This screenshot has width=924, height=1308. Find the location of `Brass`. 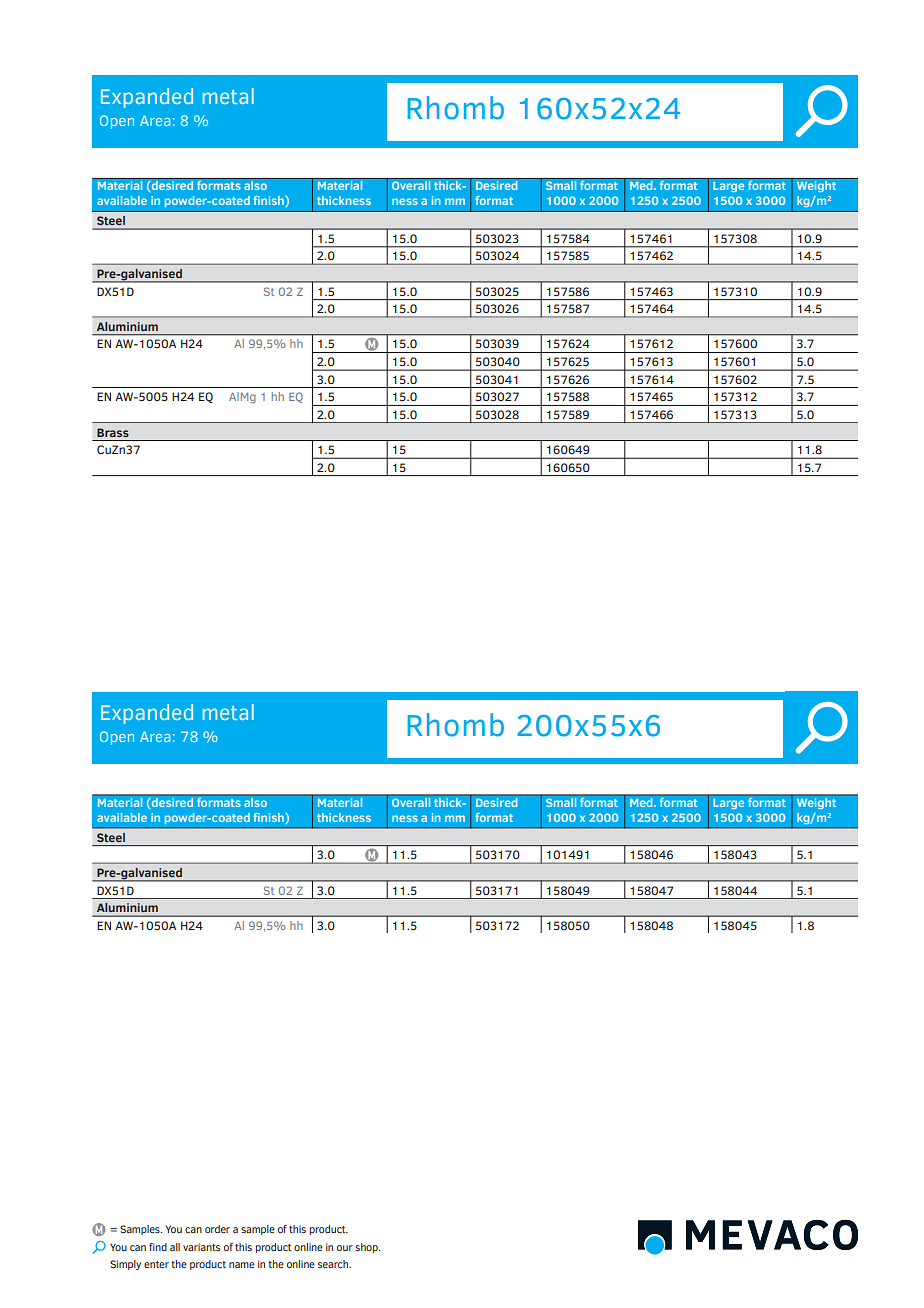

Brass is located at coordinates (113, 432).
